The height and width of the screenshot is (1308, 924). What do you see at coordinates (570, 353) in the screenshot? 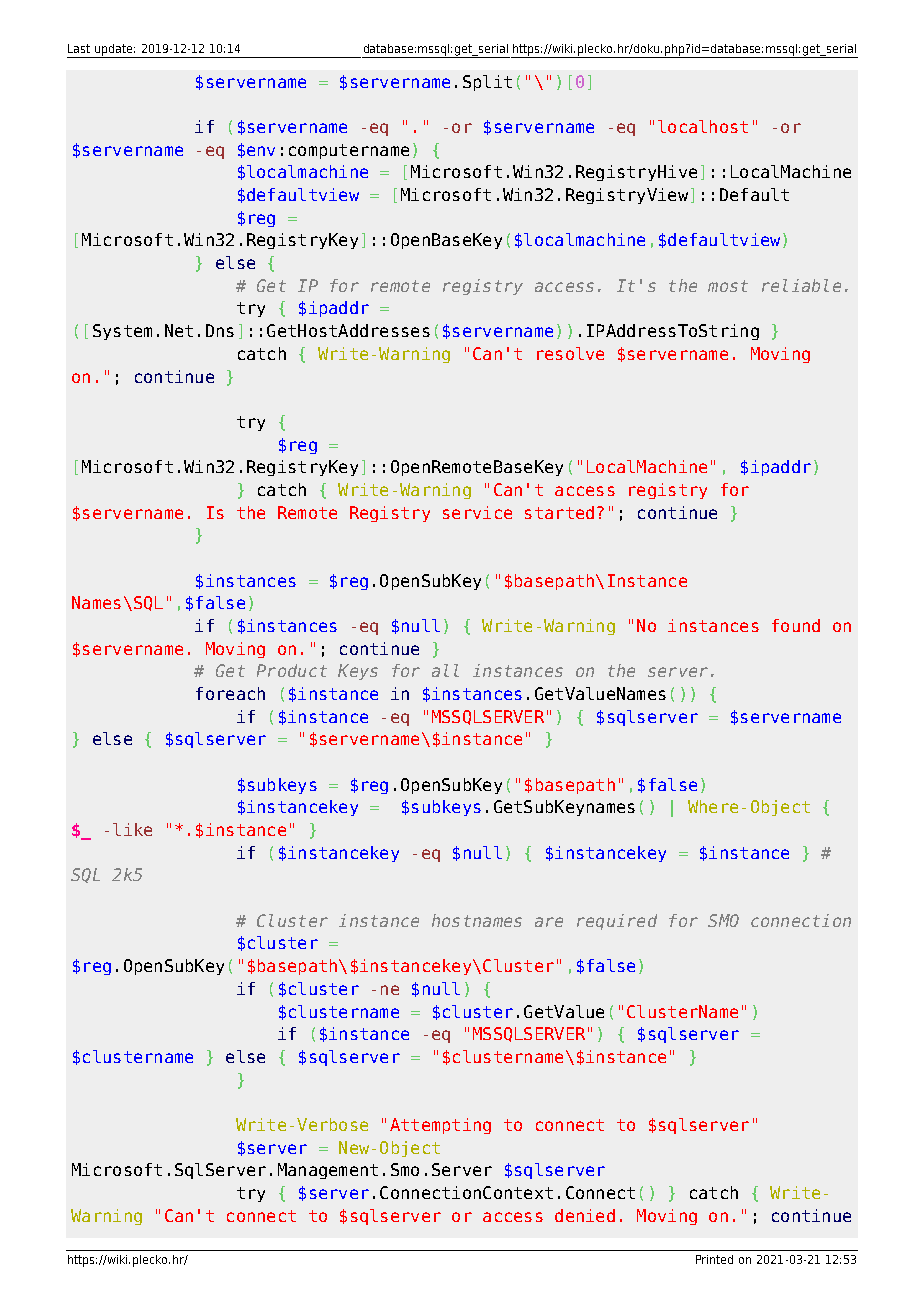
I see `resolve` at bounding box center [570, 353].
